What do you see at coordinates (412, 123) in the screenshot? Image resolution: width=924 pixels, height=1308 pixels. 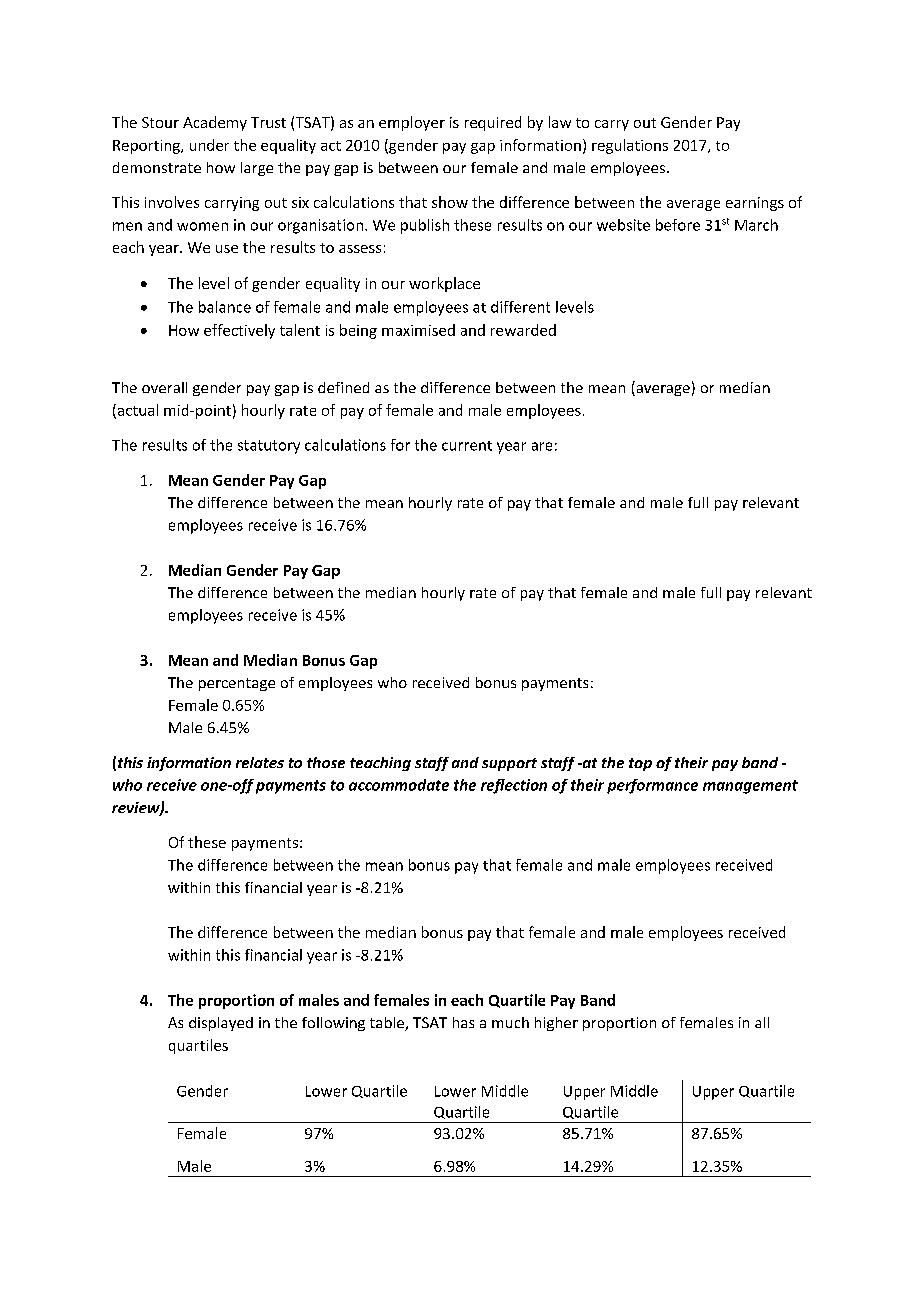 I see `employer` at bounding box center [412, 123].
